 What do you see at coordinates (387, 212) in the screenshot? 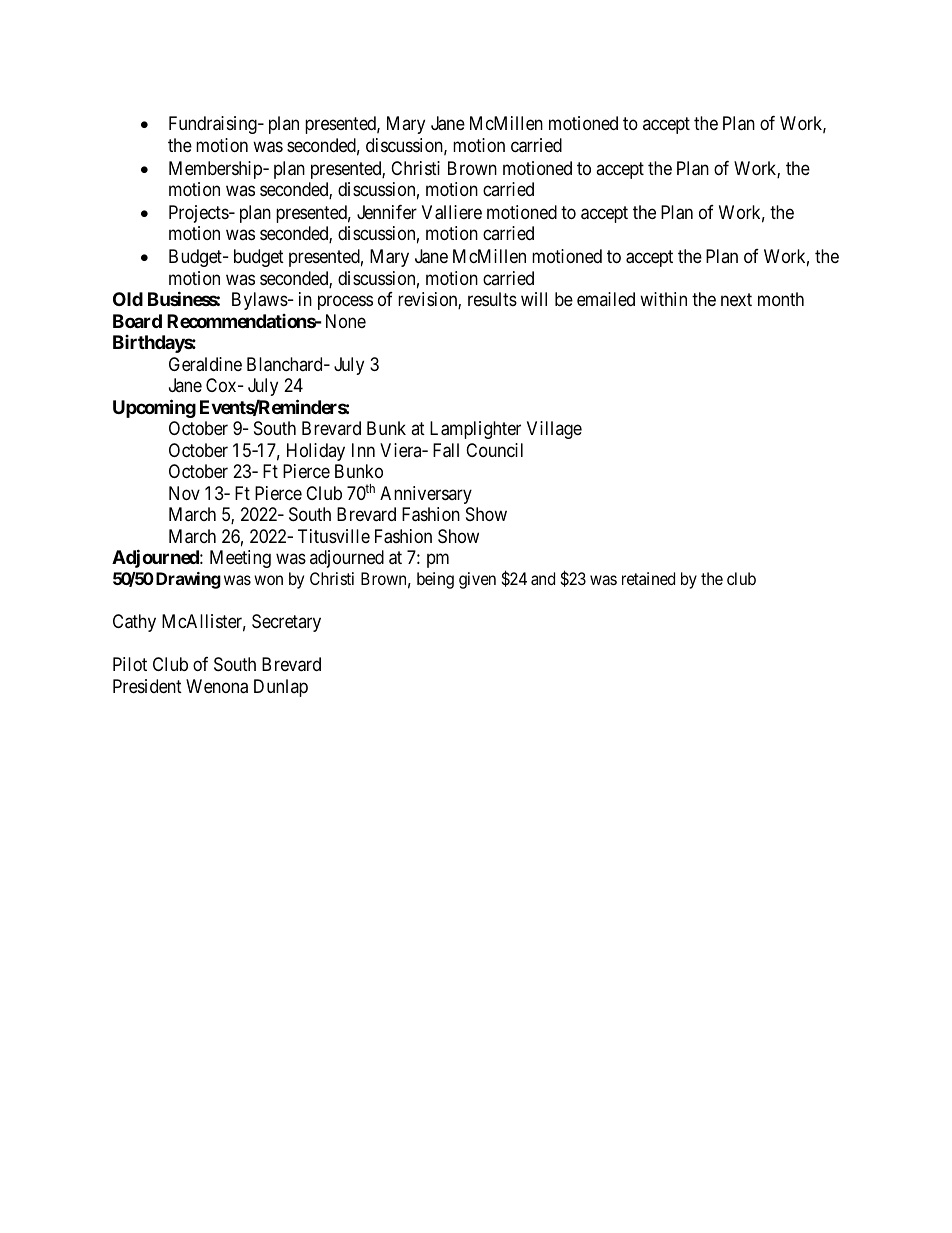
I see `Jennifer` at bounding box center [387, 212].
